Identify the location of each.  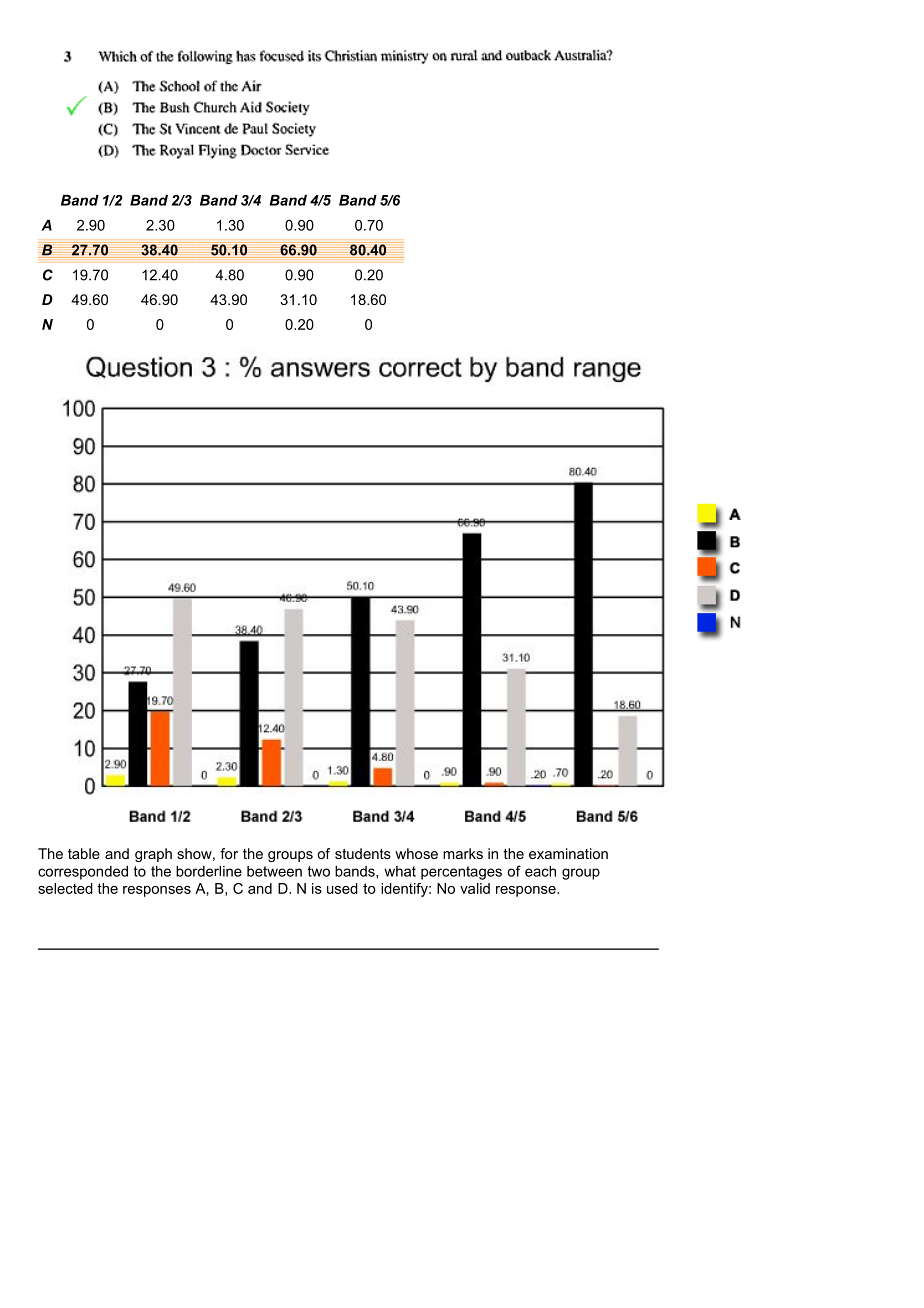
(540, 871).
